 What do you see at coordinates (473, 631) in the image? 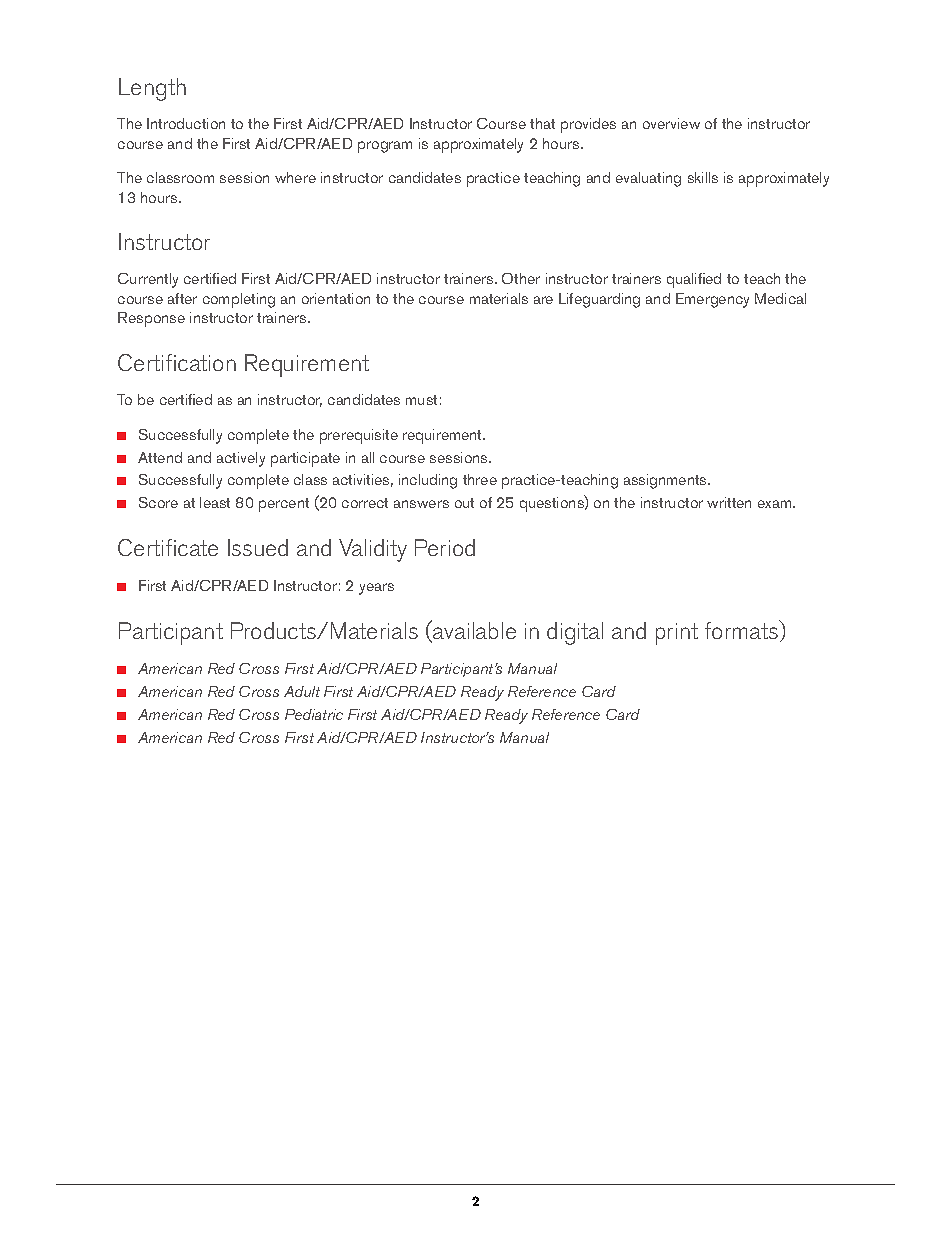
I see `available` at bounding box center [473, 631].
